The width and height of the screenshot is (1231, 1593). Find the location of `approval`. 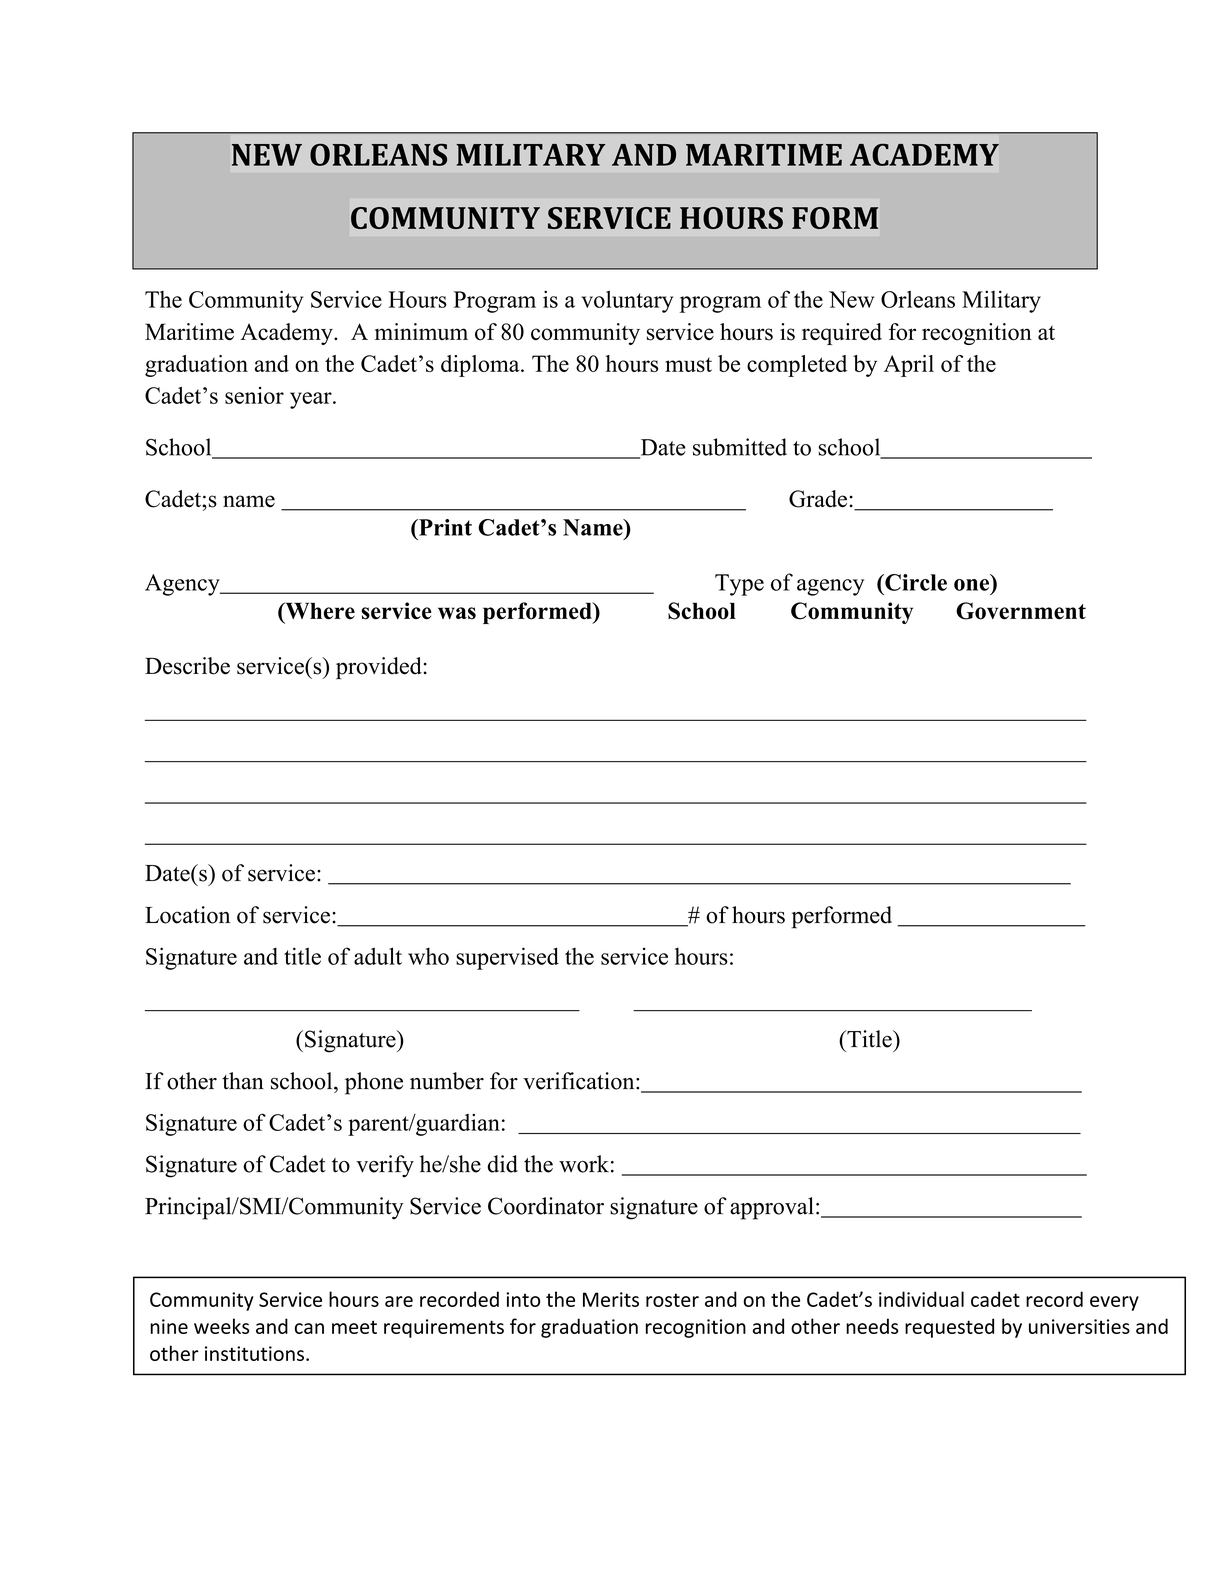

approval is located at coordinates (772, 1208).
